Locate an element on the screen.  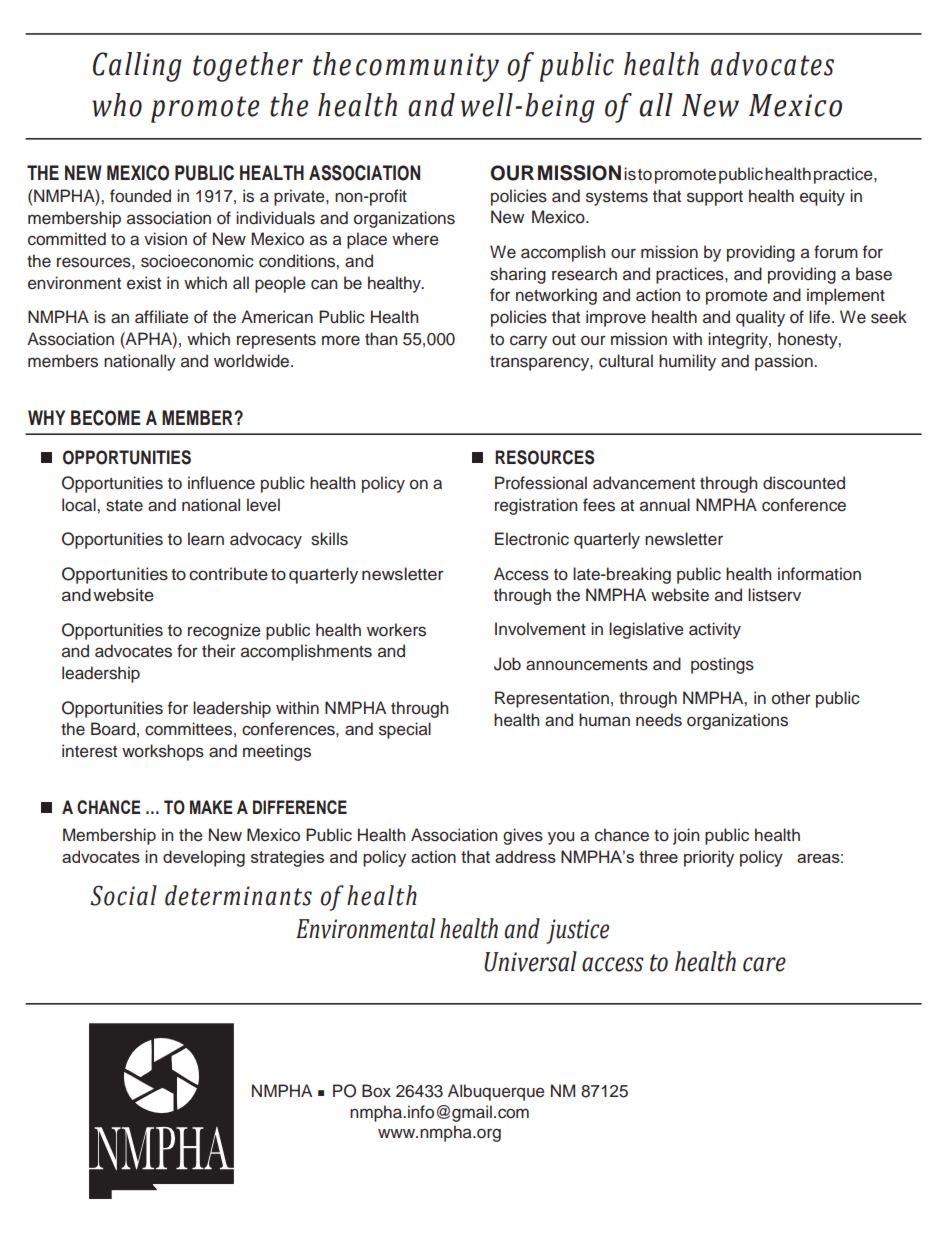
care is located at coordinates (764, 964).
